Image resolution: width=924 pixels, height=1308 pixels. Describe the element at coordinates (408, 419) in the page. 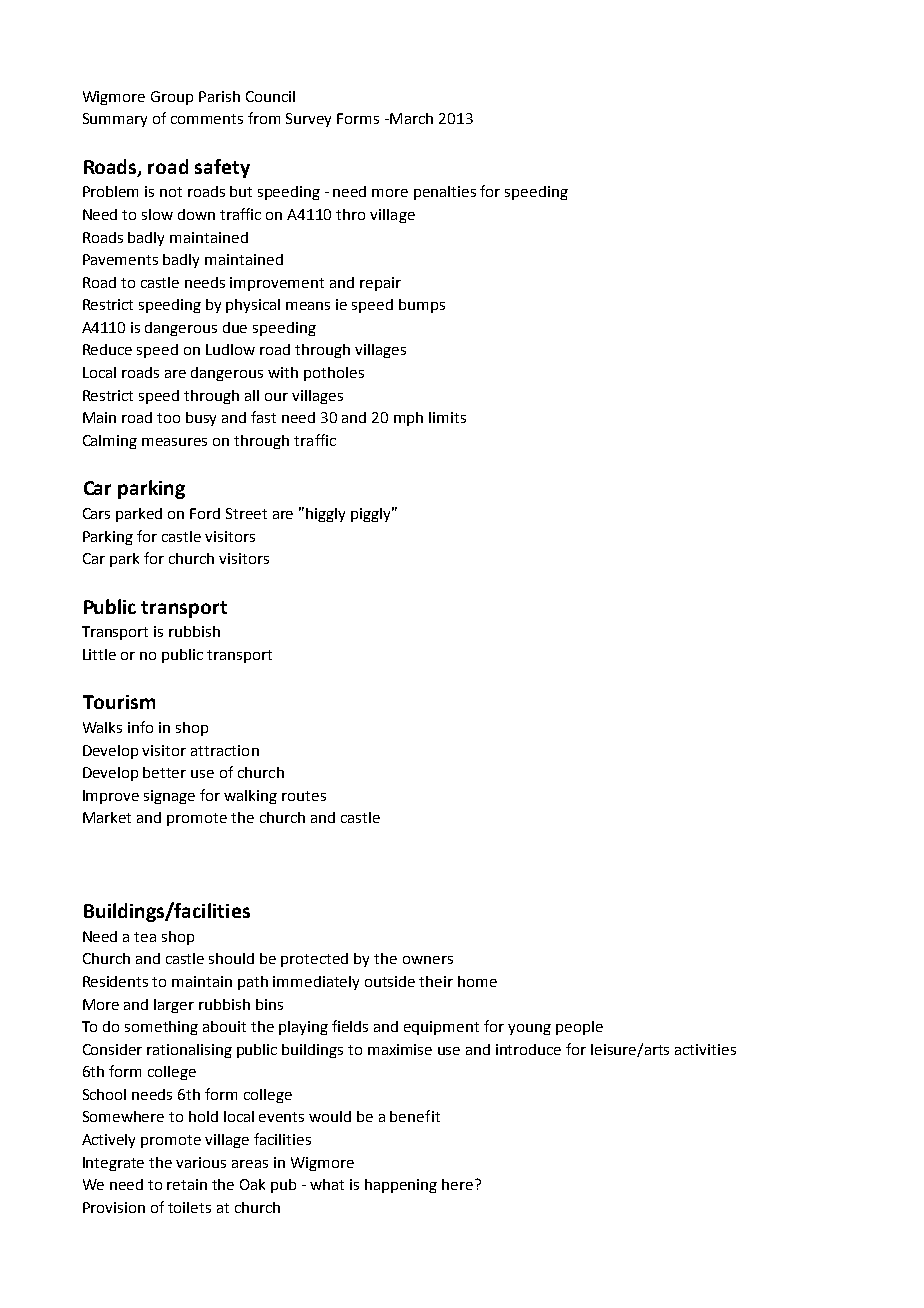

I see `mph` at that location.
